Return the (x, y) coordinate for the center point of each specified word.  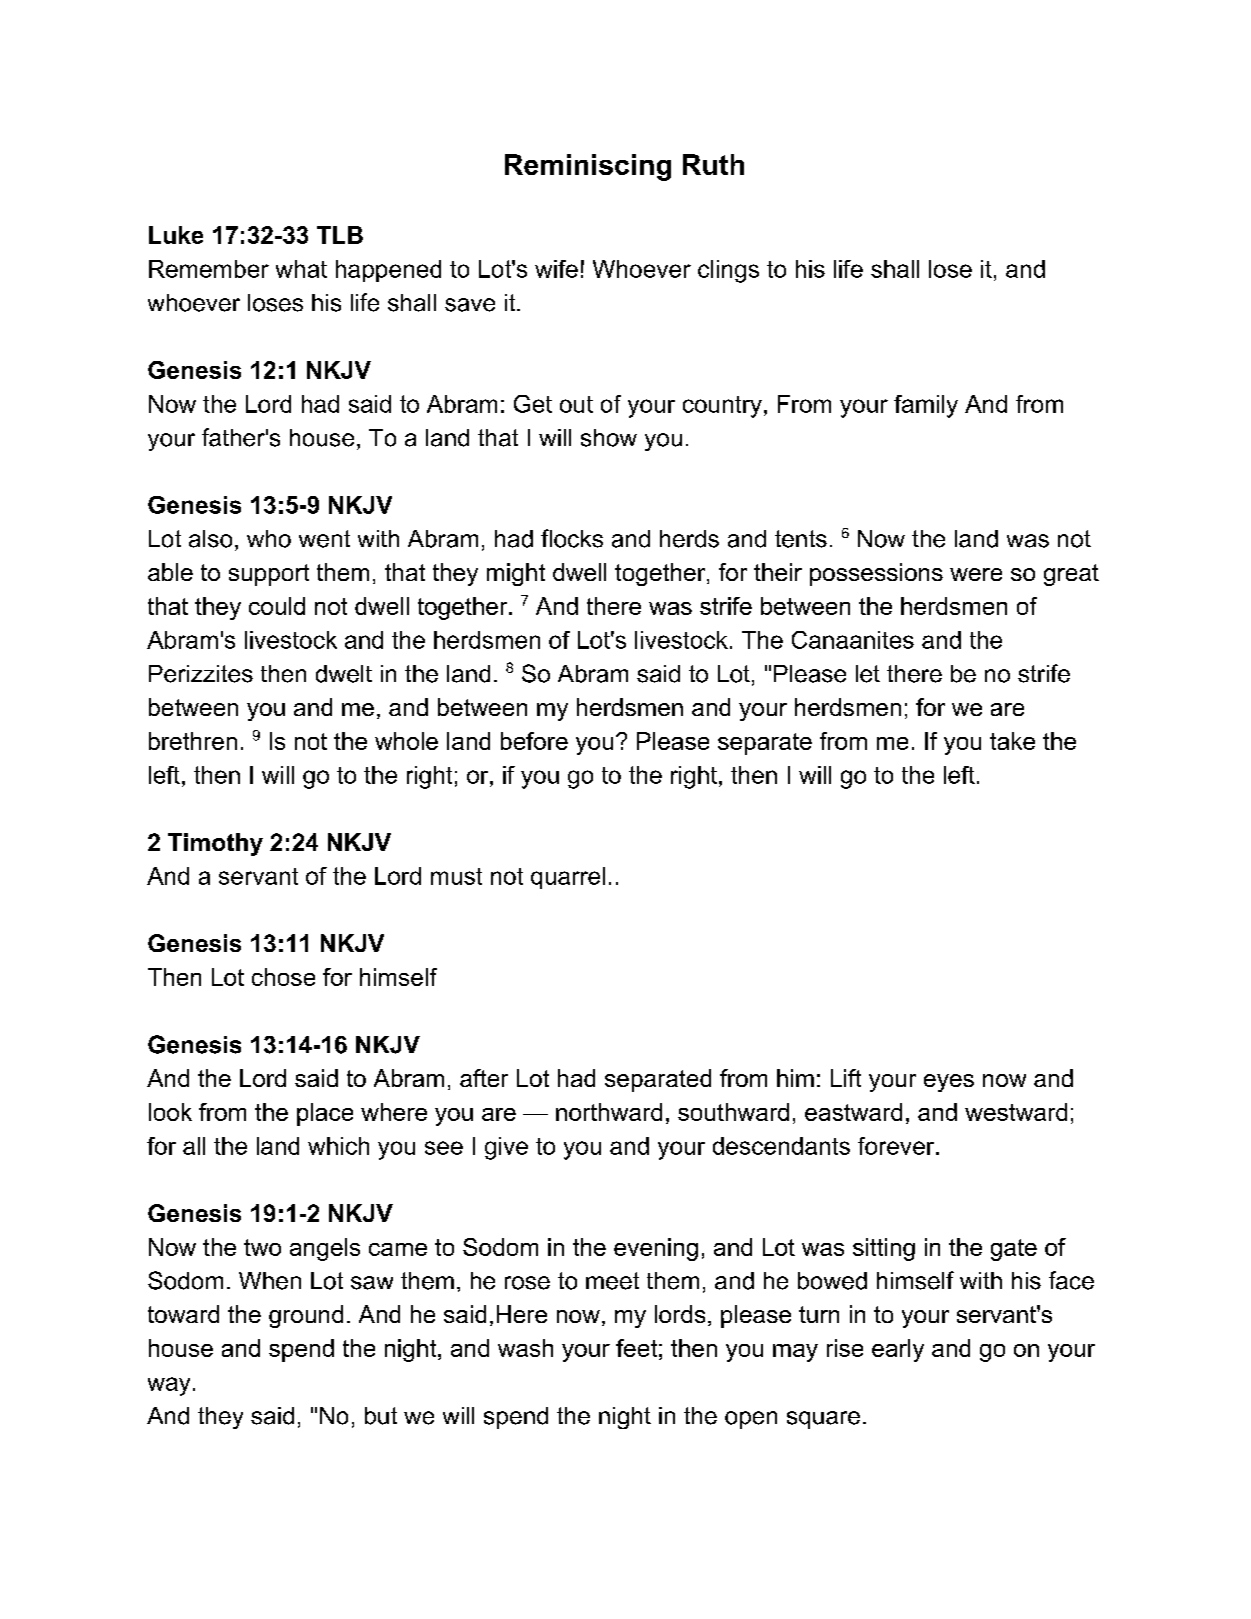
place (325, 1114)
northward (609, 1112)
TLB (340, 235)
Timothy (215, 844)
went (324, 539)
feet (636, 1348)
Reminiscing (588, 167)
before (534, 741)
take (1012, 741)
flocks (572, 538)
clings (728, 271)
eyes (949, 1083)
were (976, 574)
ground (306, 1316)
